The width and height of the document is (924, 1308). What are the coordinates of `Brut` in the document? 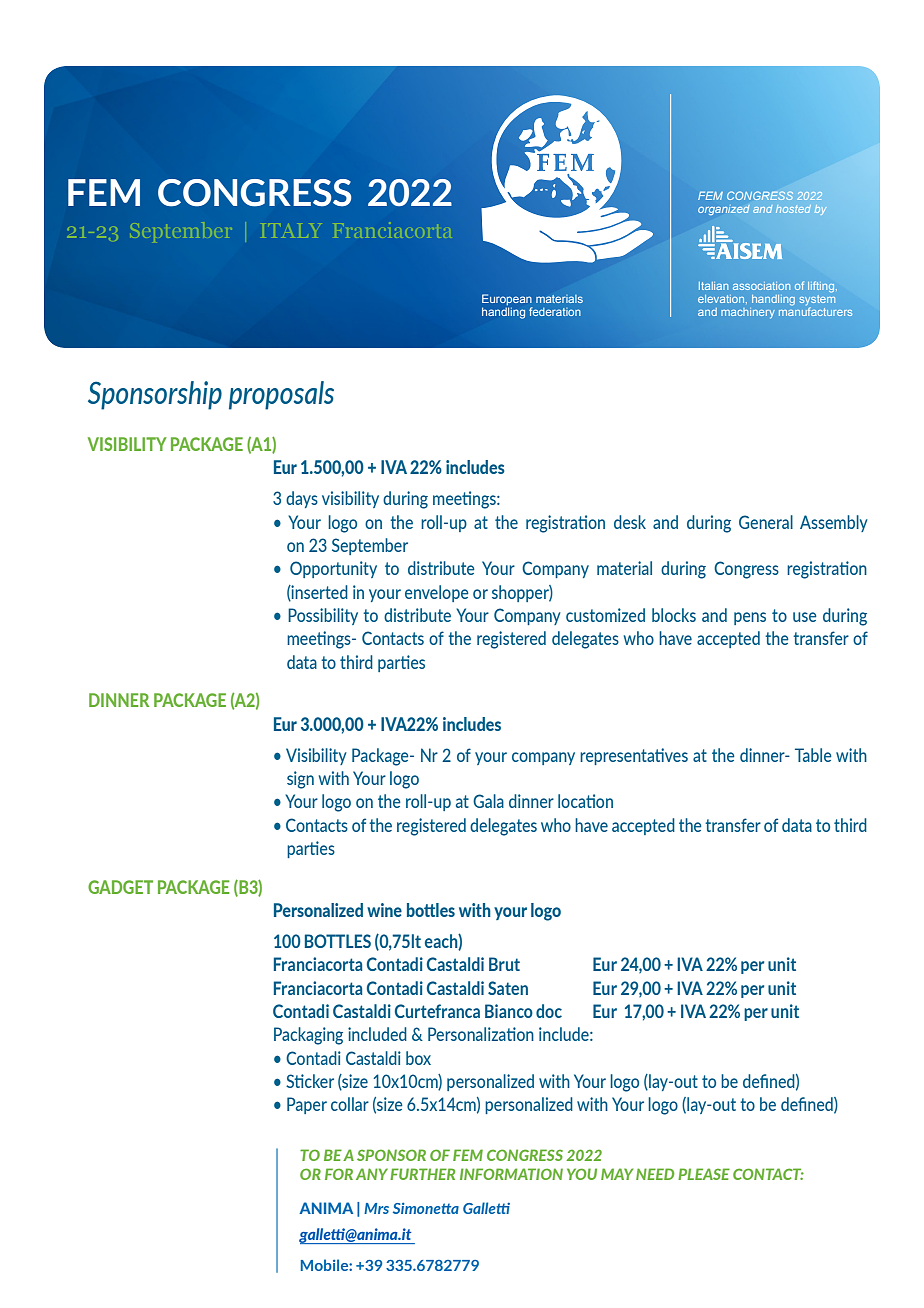 It's located at (504, 964).
